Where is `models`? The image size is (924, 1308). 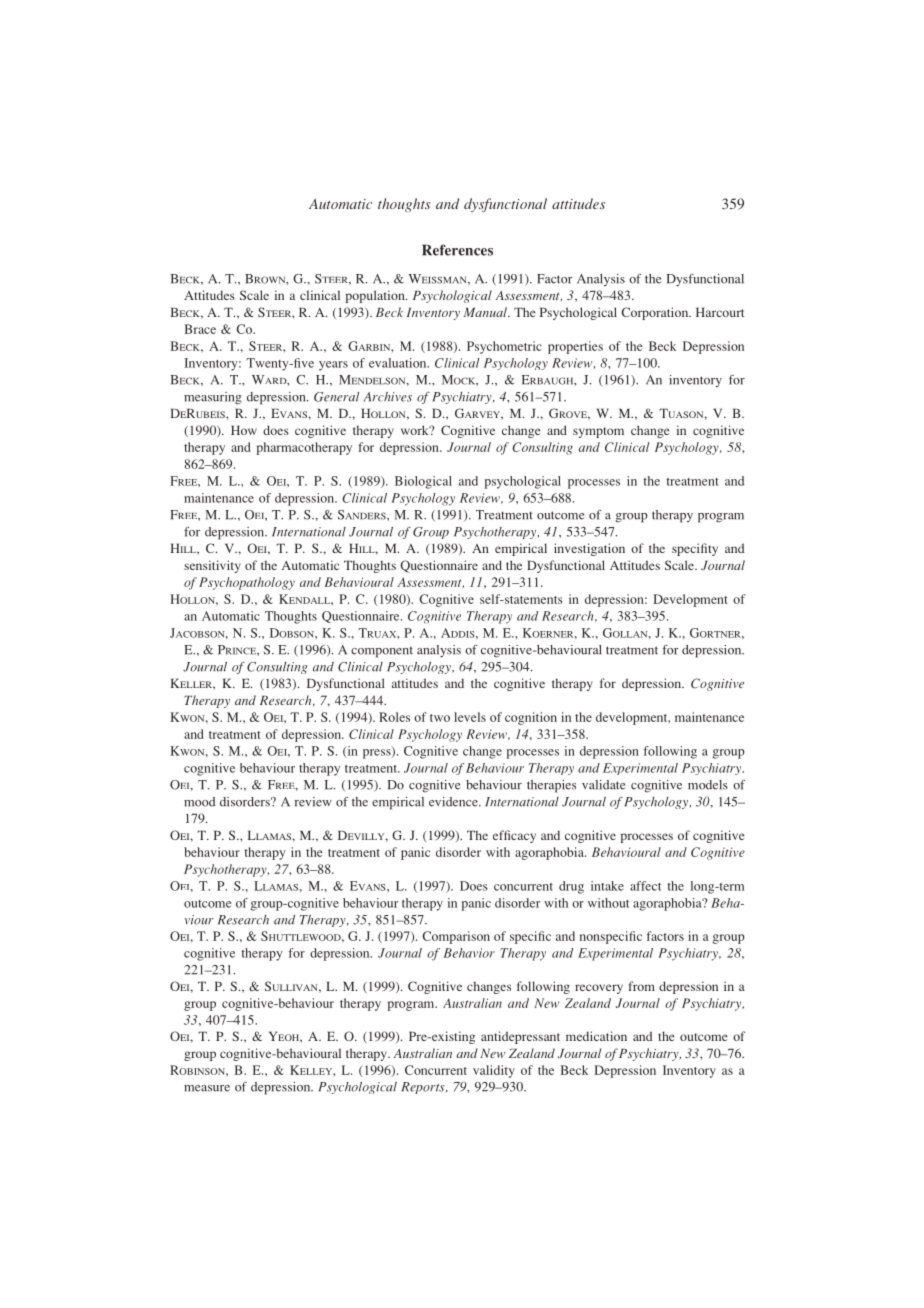 models is located at coordinates (708, 785).
